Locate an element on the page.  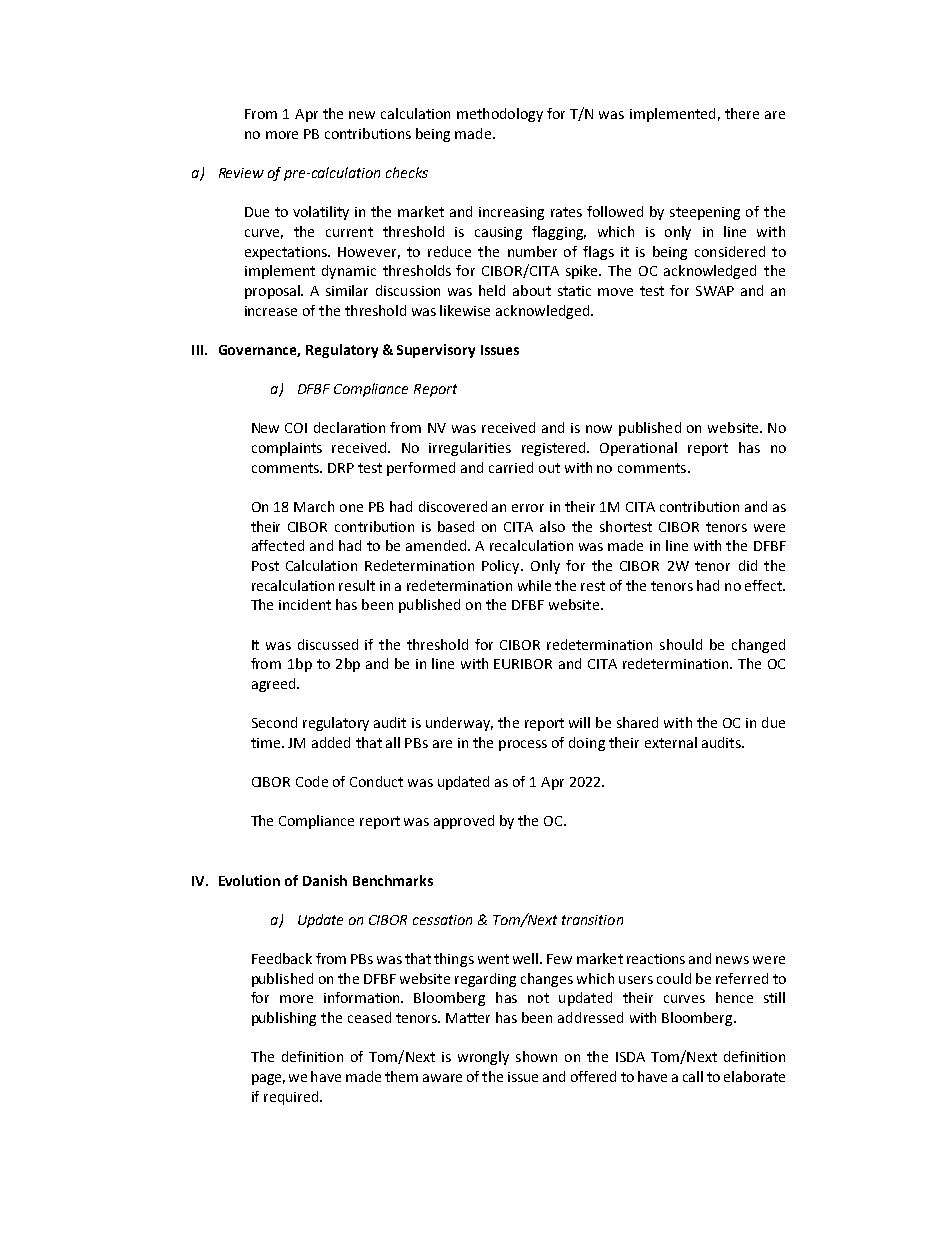
should is located at coordinates (681, 644).
